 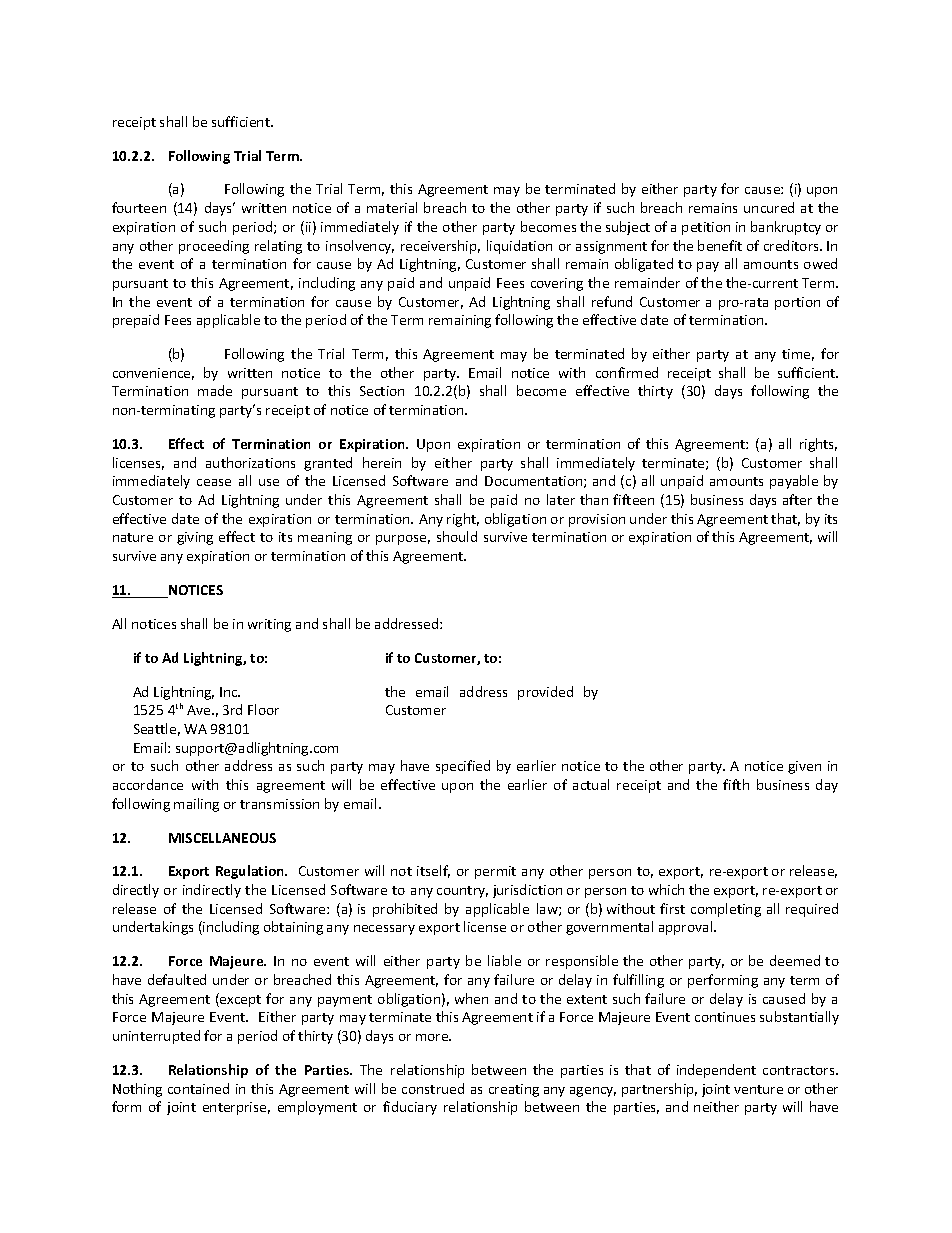 What do you see at coordinates (457, 536) in the document?
I see `should` at bounding box center [457, 536].
